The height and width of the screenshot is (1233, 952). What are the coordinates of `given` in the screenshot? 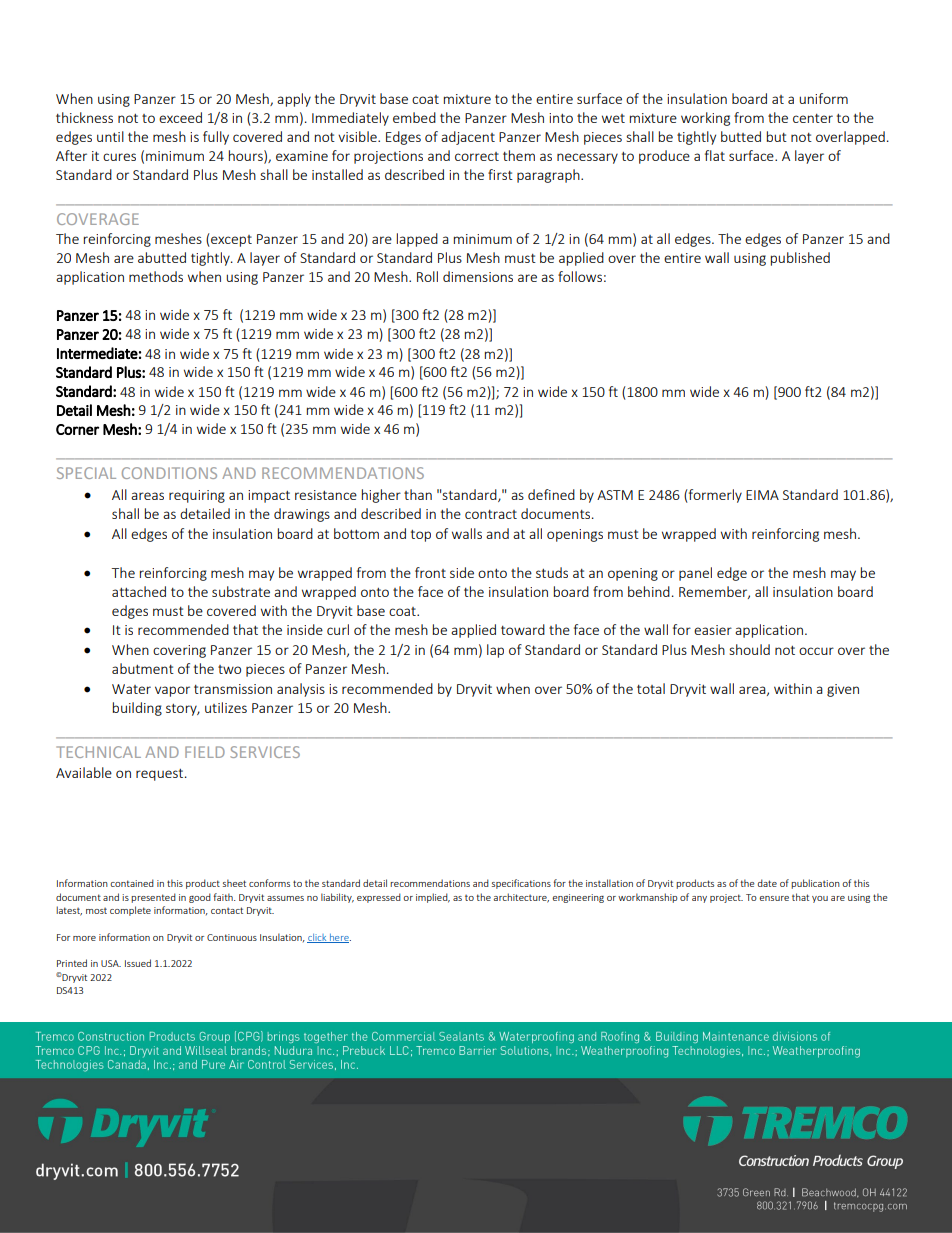 It's located at (843, 690).
